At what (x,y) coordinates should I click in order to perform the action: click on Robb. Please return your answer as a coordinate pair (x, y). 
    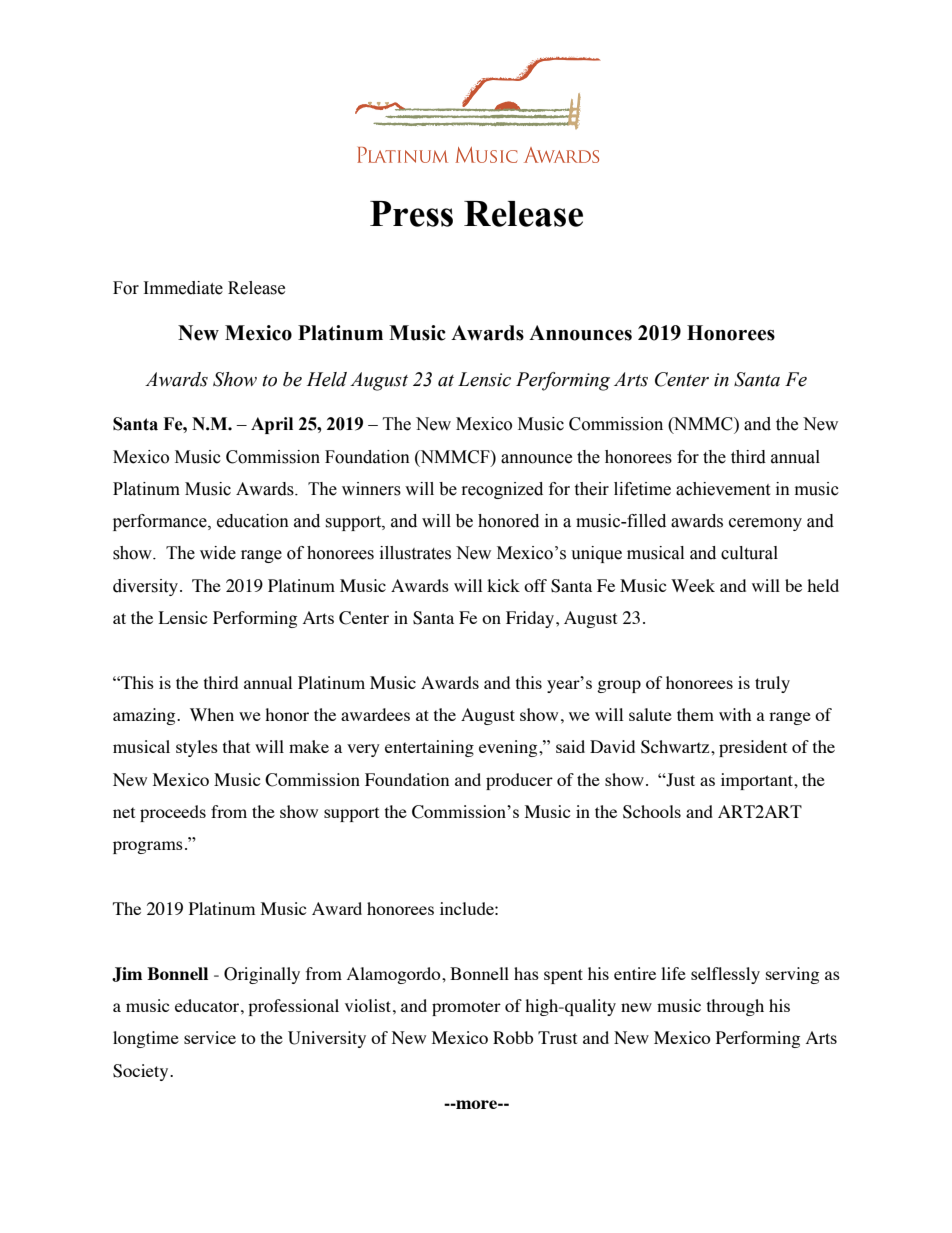
    Looking at the image, I should click on (513, 1037).
